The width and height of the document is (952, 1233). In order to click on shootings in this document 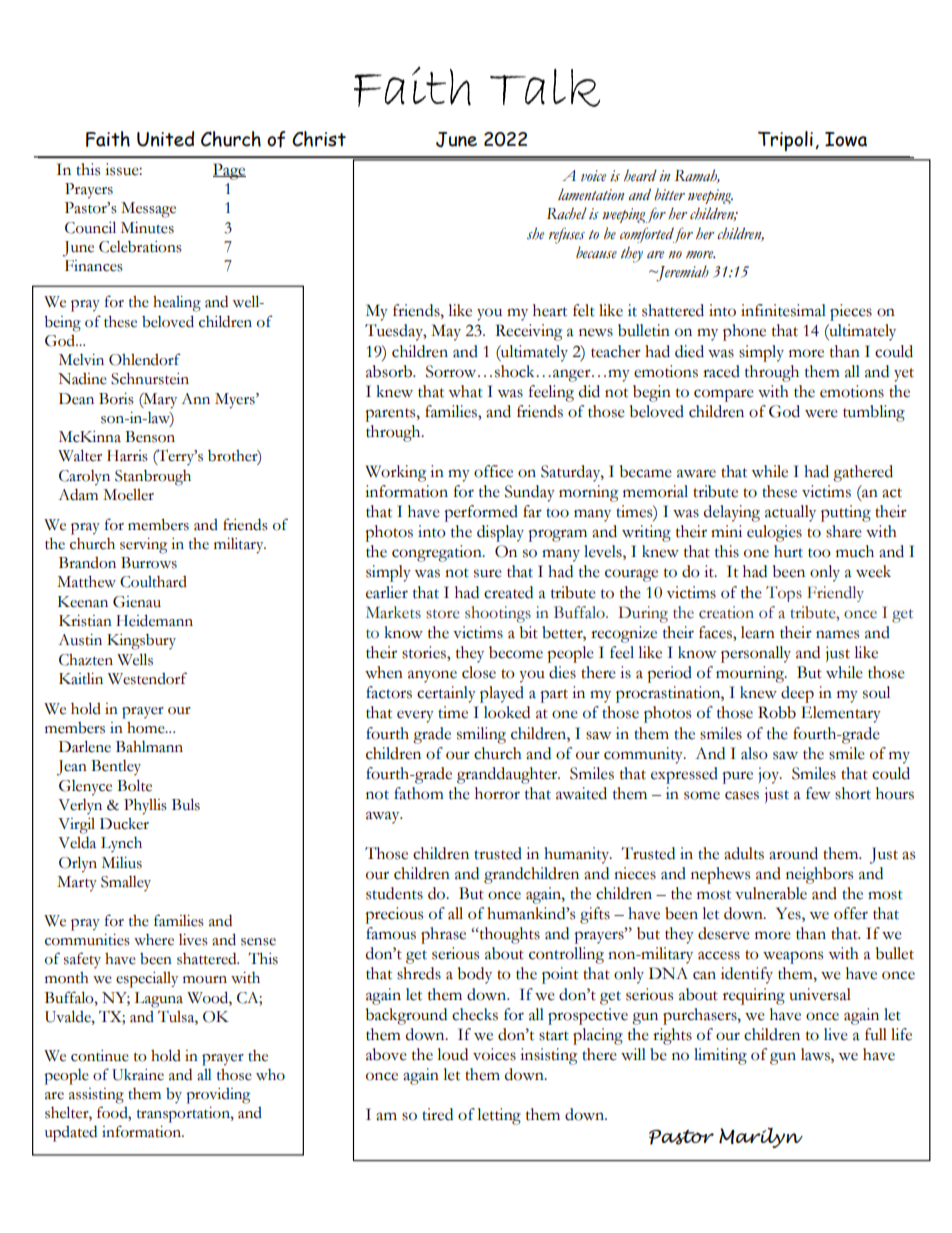, I will do `click(498, 614)`.
